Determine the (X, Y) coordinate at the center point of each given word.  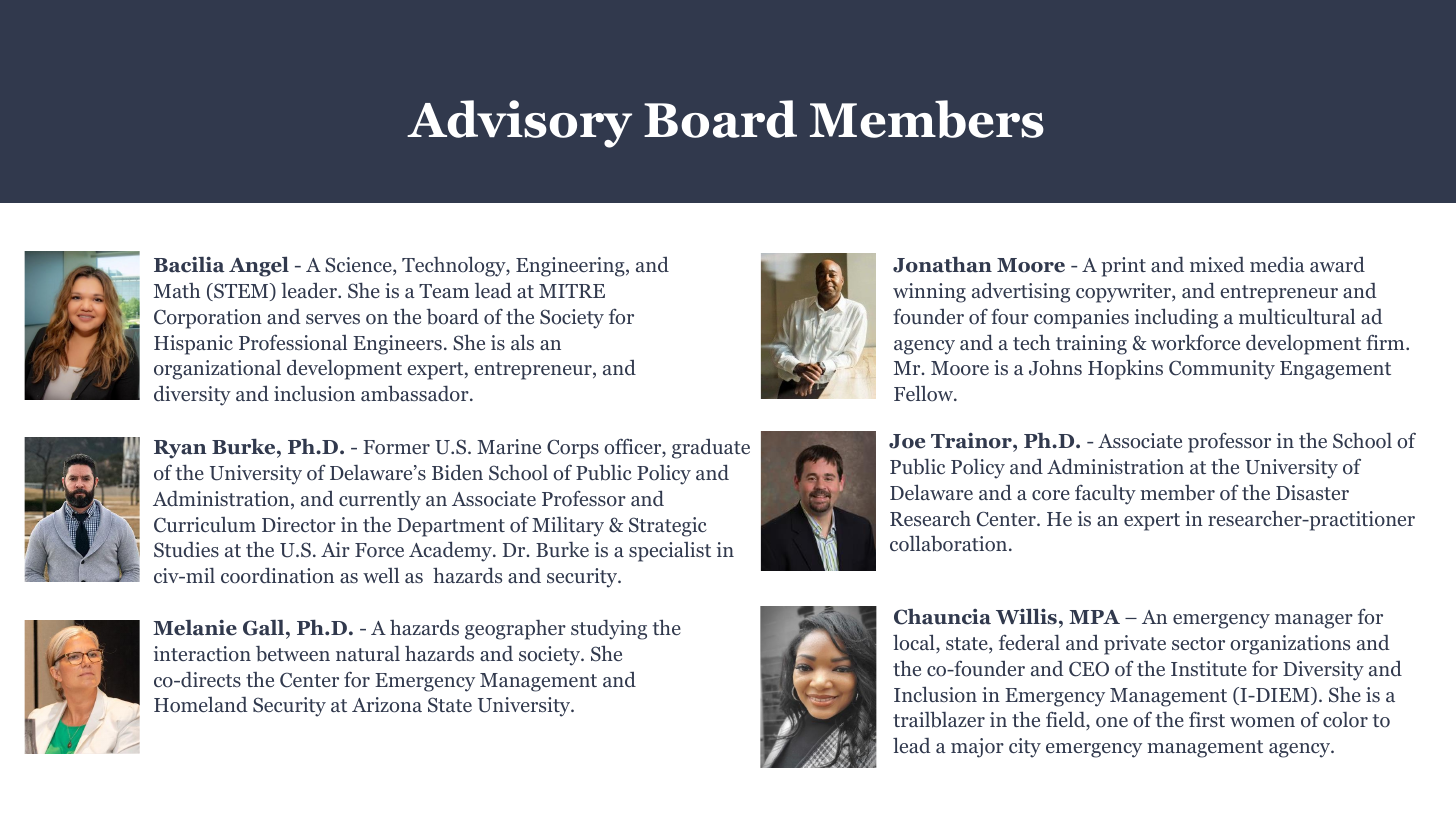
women (1262, 722)
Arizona (387, 705)
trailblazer (939, 719)
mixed (1217, 264)
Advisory (519, 124)
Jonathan (942, 264)
